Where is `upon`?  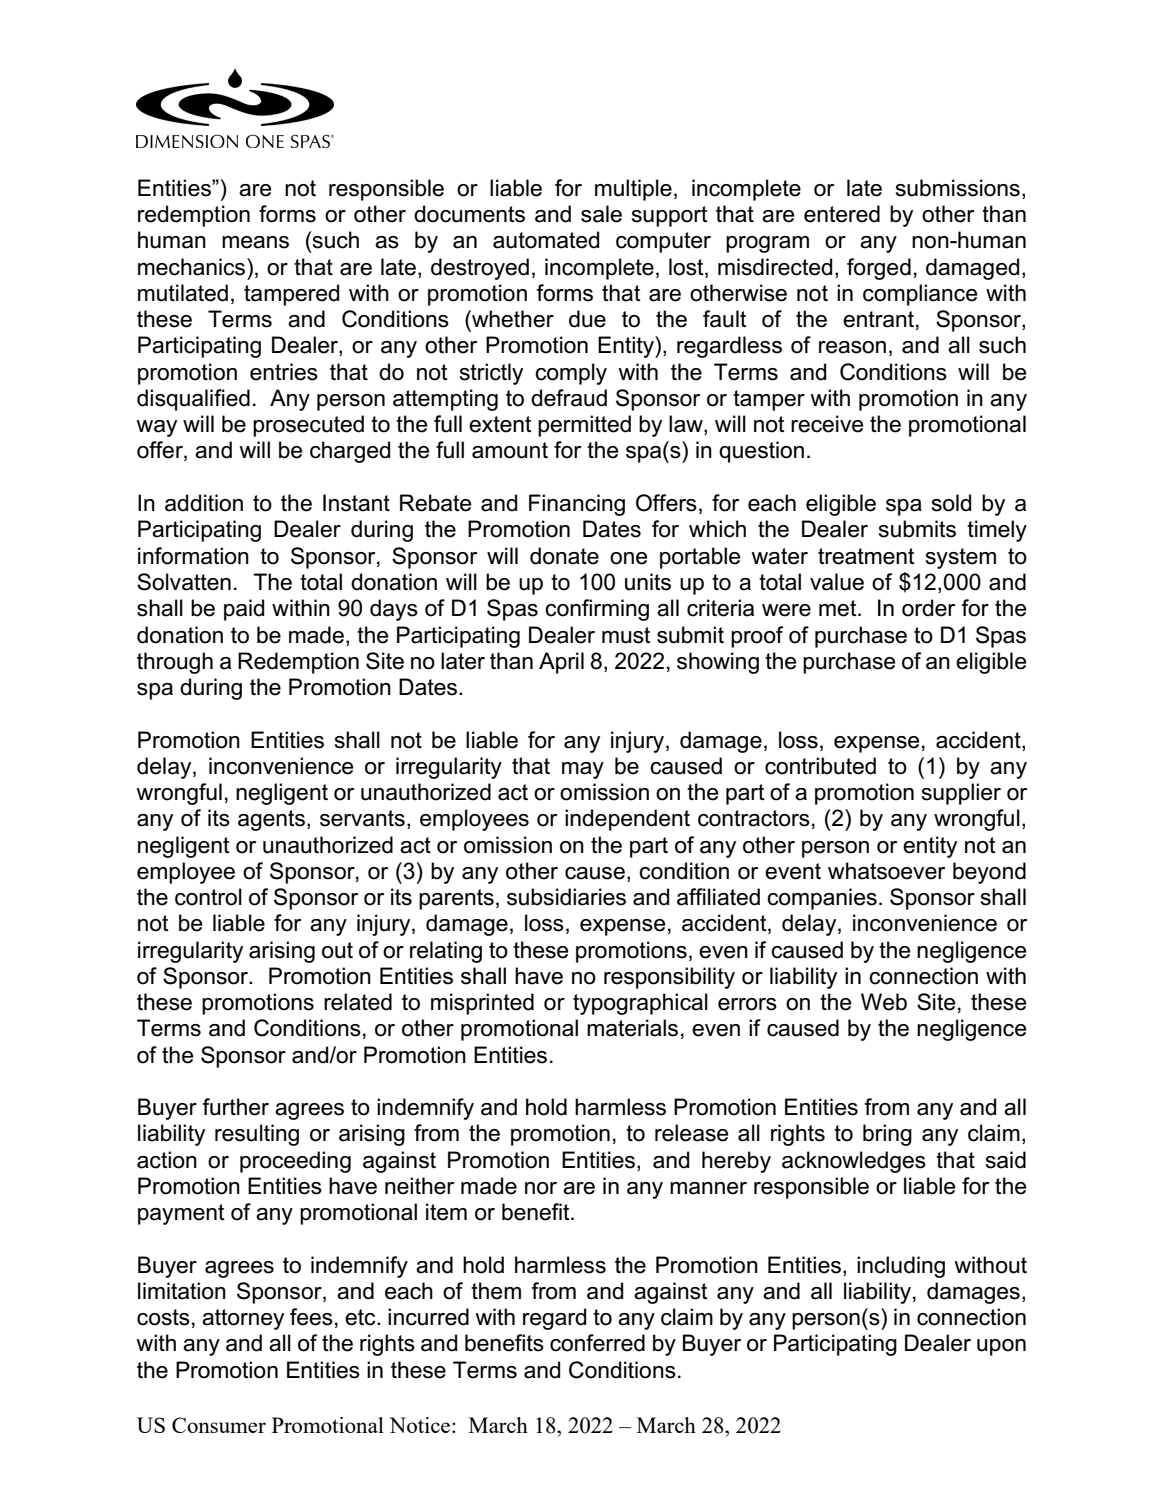
upon is located at coordinates (1001, 1347).
